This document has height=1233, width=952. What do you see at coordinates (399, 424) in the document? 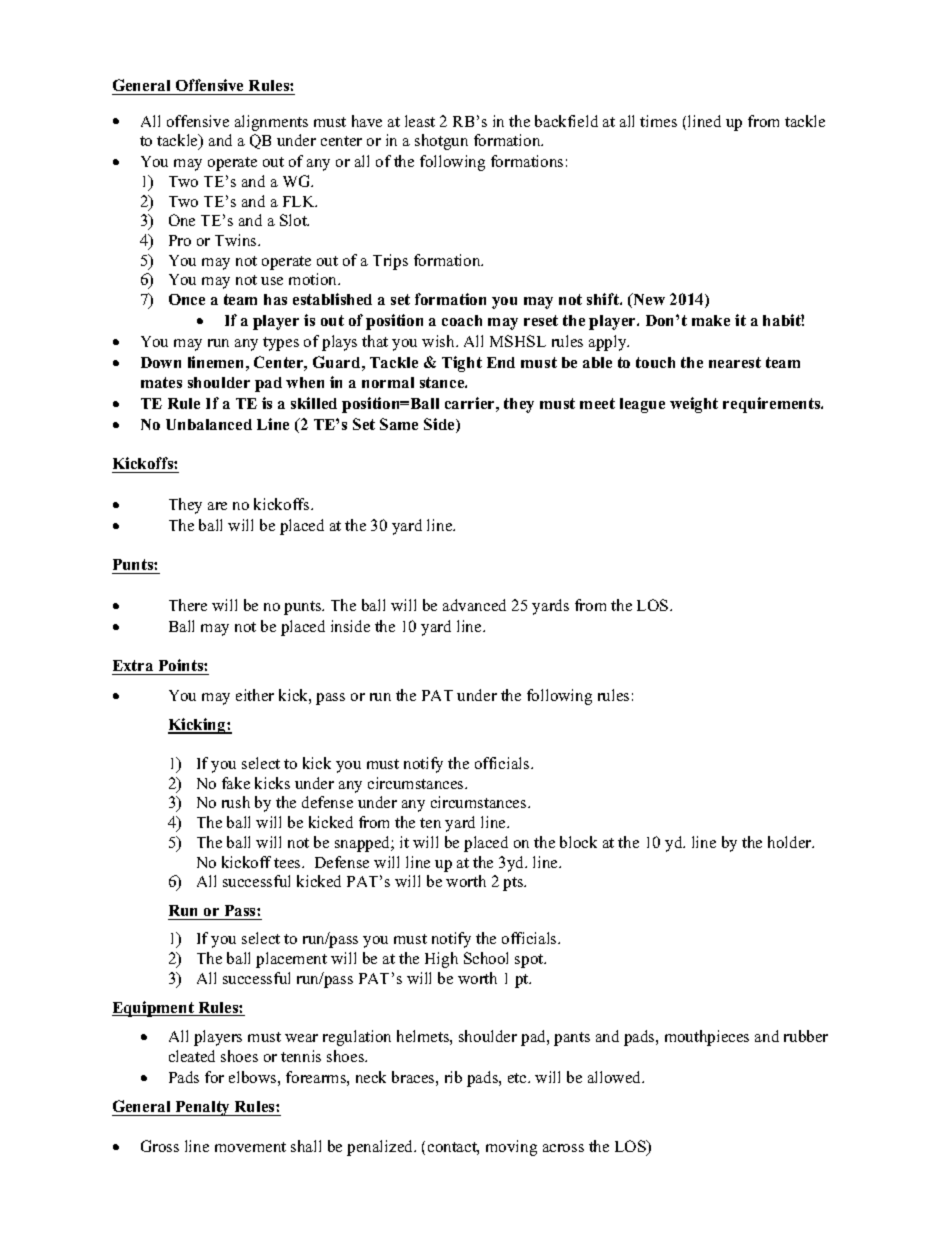
I see `Same` at bounding box center [399, 424].
